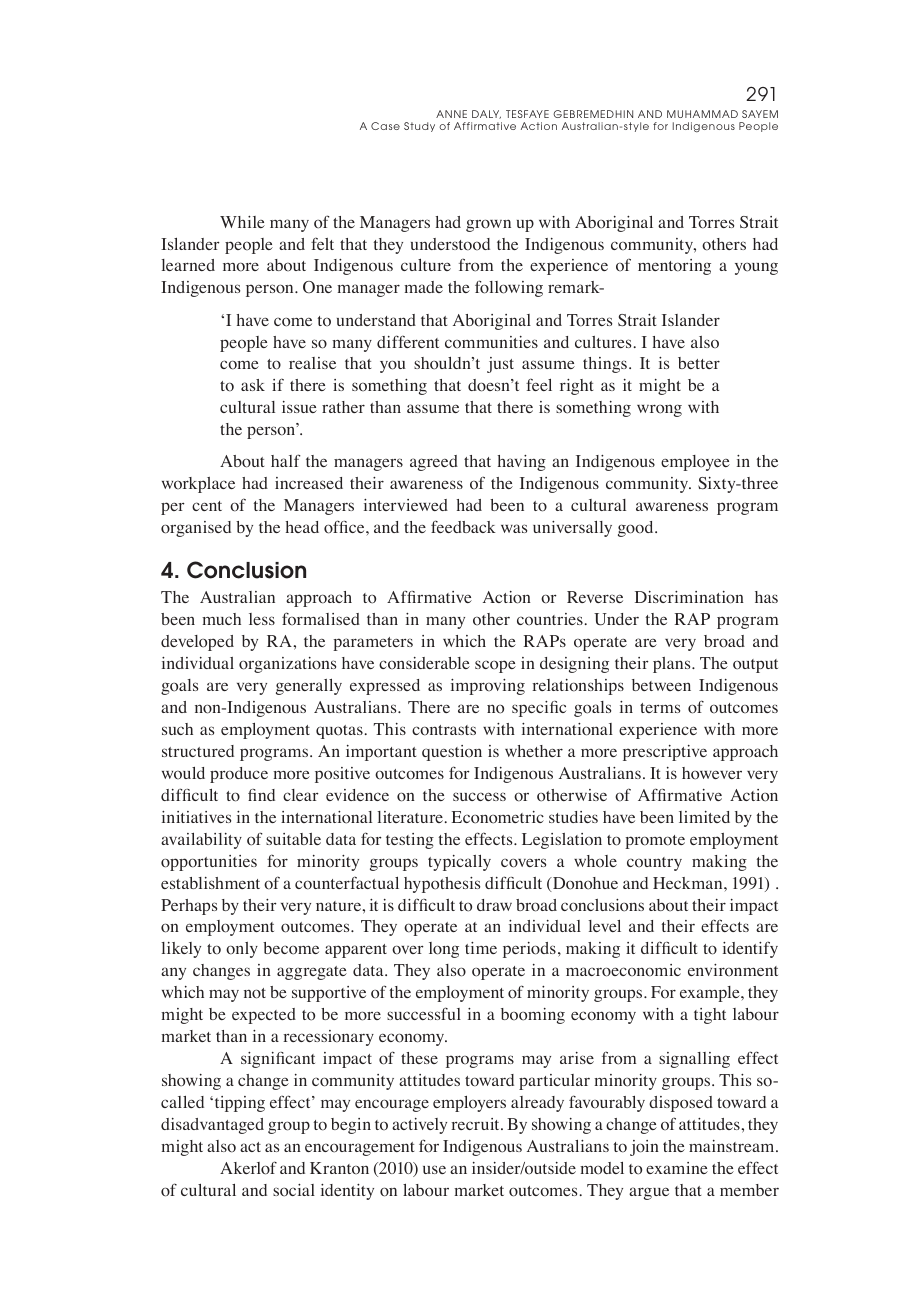  What do you see at coordinates (262, 619) in the page?
I see `less` at bounding box center [262, 619].
